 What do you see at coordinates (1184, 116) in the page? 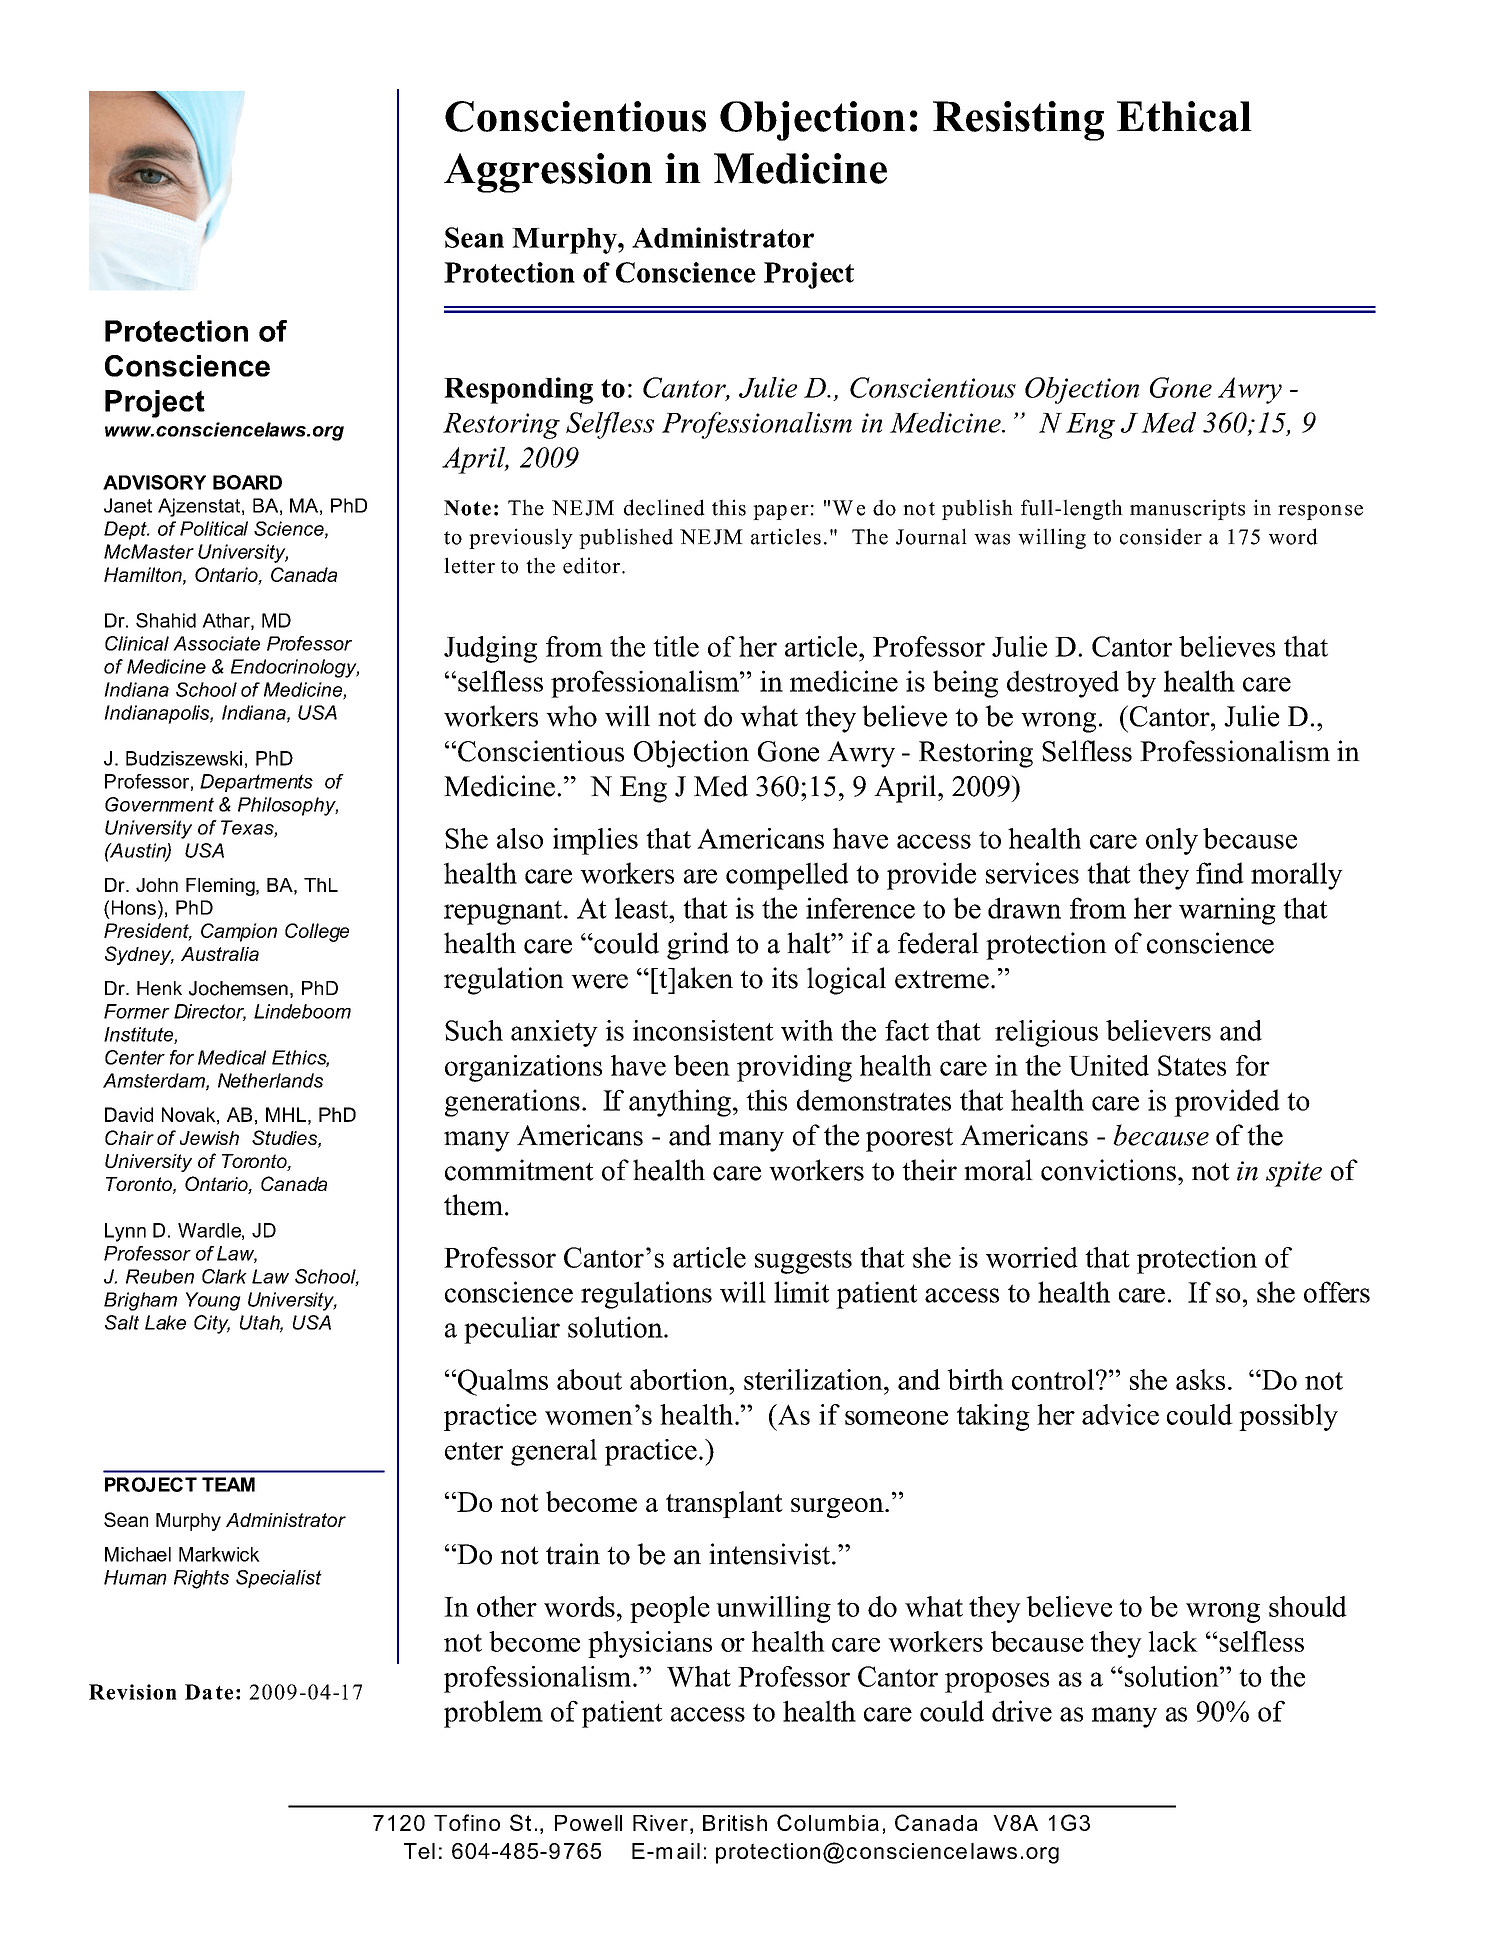
I see `Ethical` at bounding box center [1184, 116].
